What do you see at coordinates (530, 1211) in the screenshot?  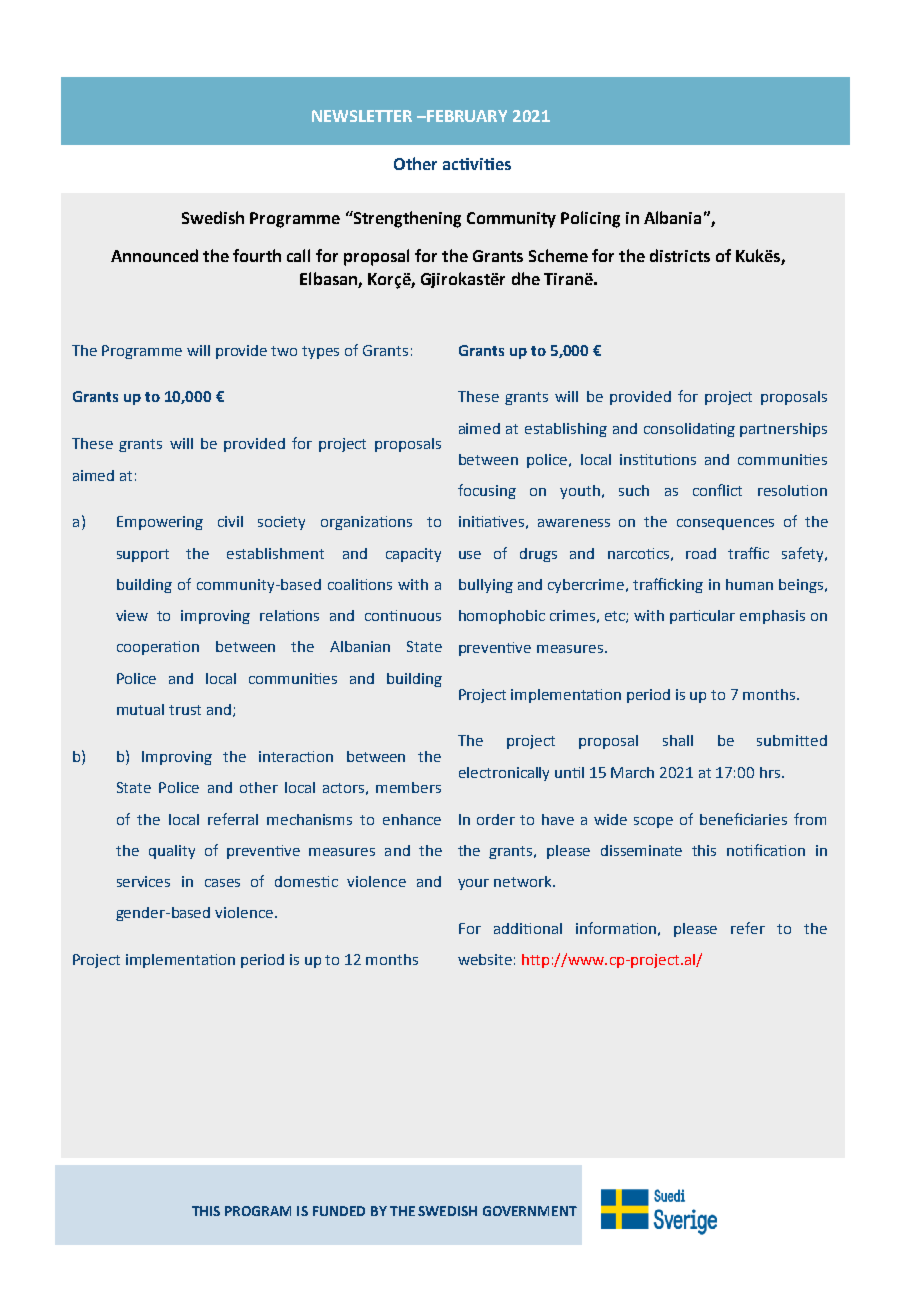 I see `GOVERNMENT` at bounding box center [530, 1211].
